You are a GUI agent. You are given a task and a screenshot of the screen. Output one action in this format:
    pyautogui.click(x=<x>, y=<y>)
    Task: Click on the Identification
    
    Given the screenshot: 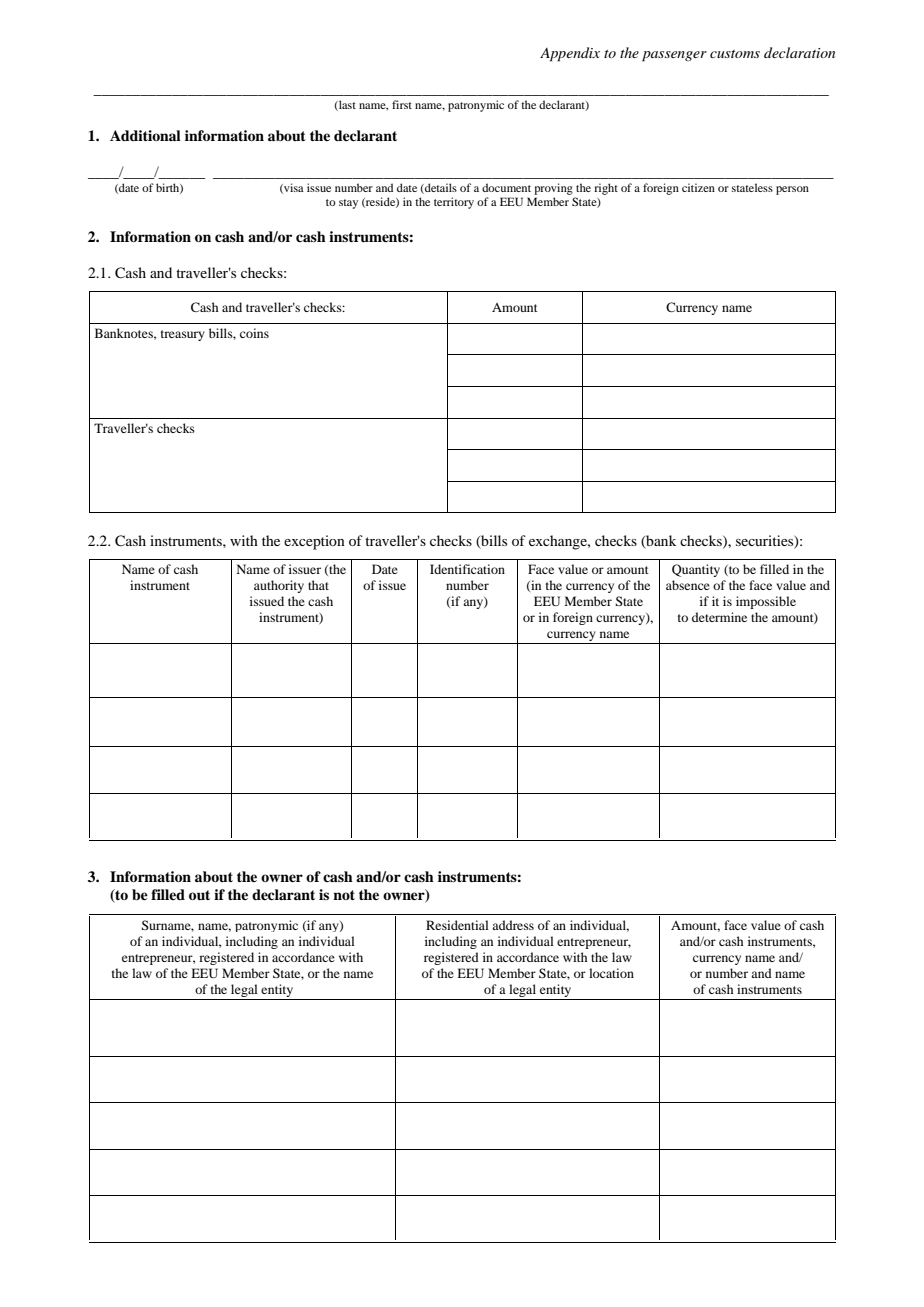 What is the action you would take?
    pyautogui.click(x=467, y=569)
